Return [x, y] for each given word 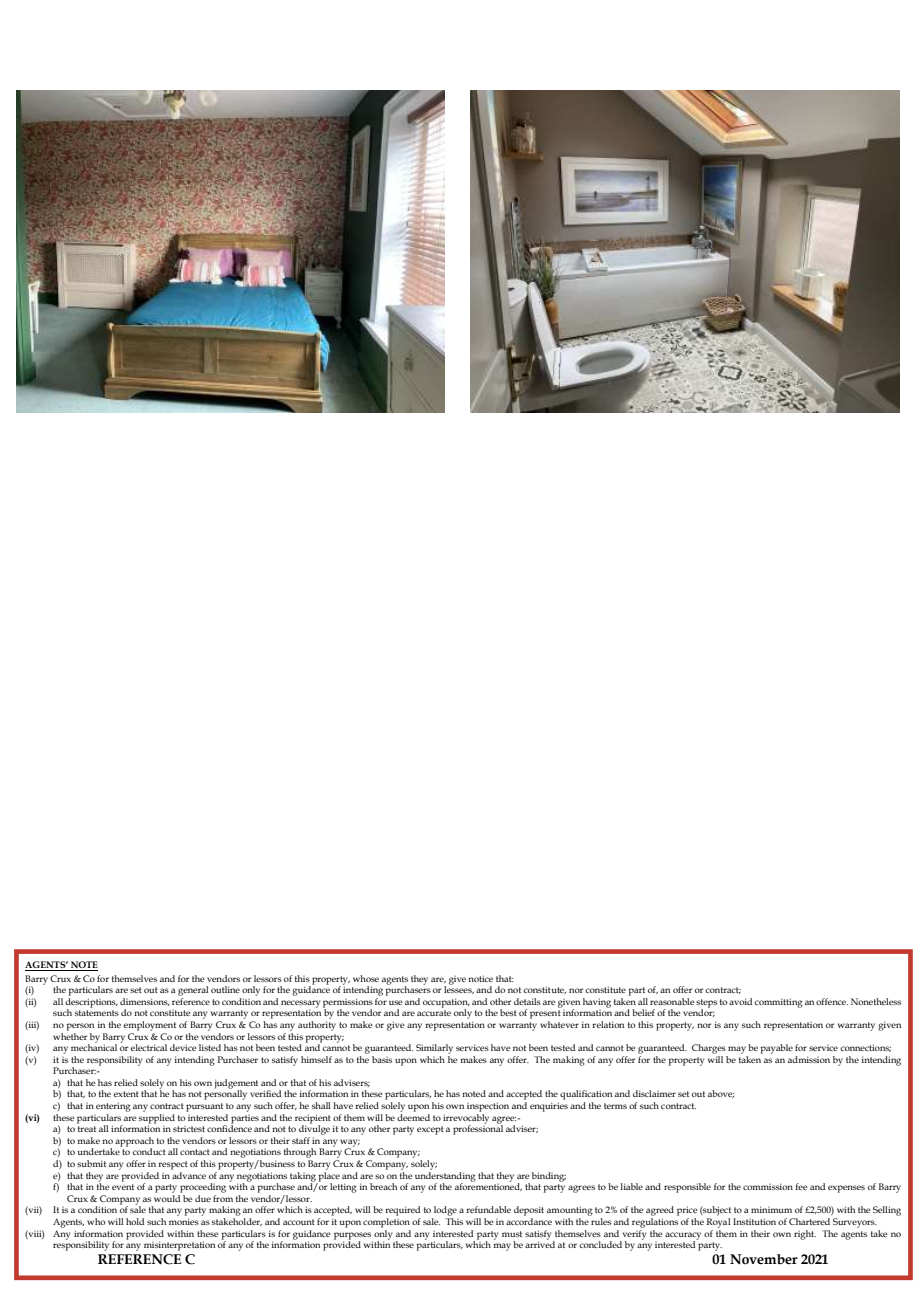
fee [801, 1186]
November [764, 1259]
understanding [445, 1176]
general [193, 991]
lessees [459, 989]
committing [779, 1003]
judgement [236, 1085]
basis [382, 1059]
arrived [540, 1243]
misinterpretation [179, 1246]
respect [173, 1165]
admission [809, 1059]
